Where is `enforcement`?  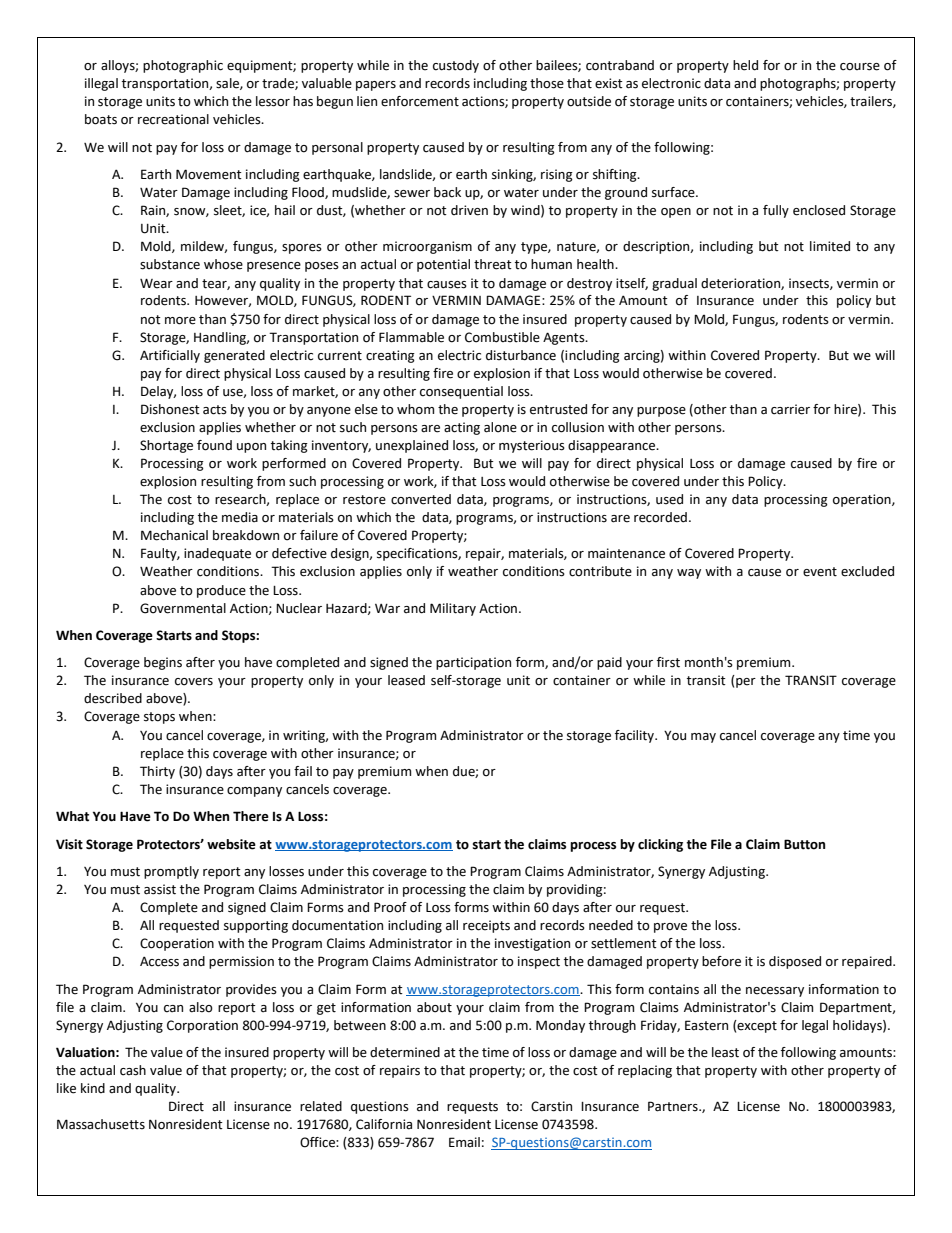
enforcement is located at coordinates (420, 101).
